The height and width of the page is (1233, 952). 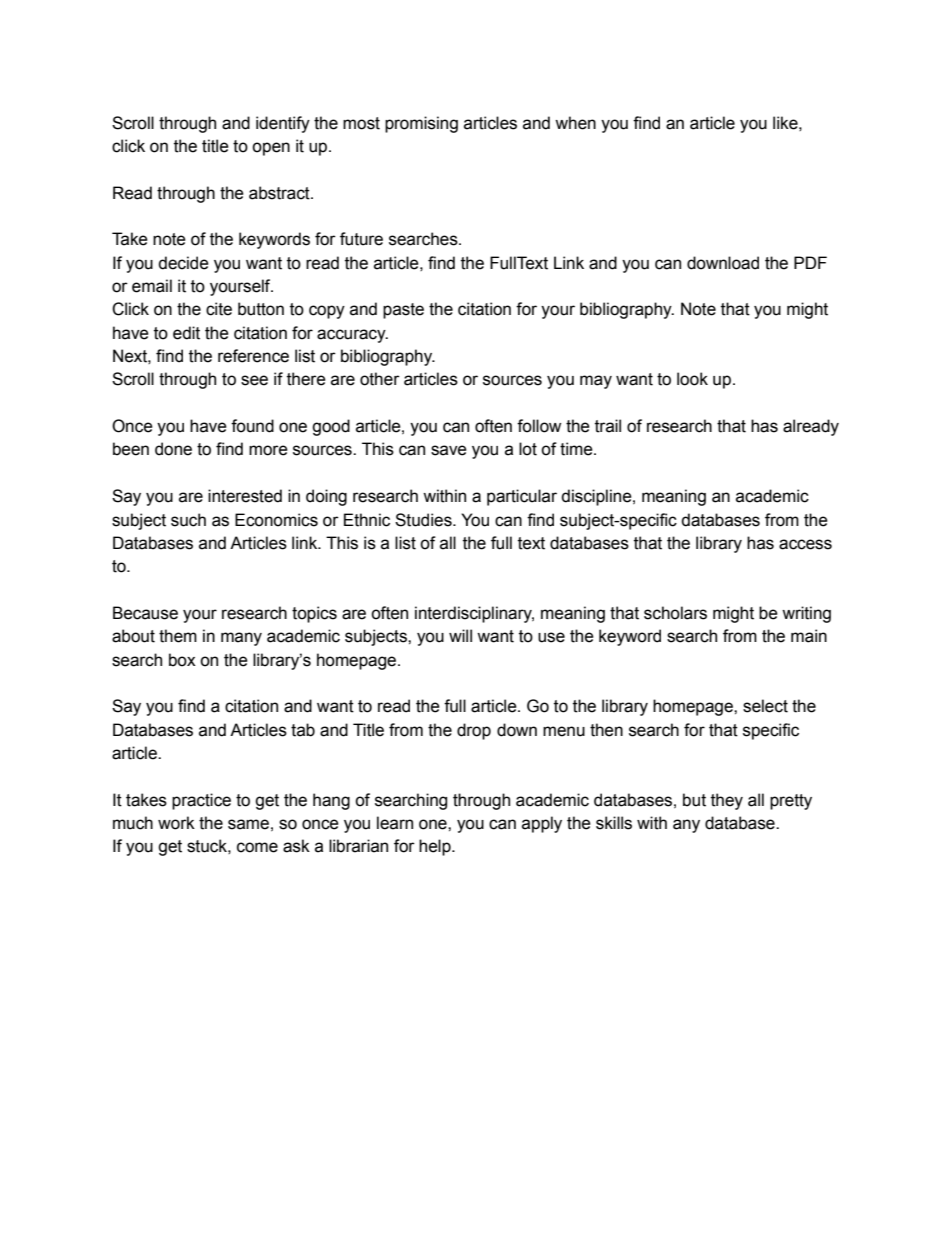 I want to click on cite, so click(x=219, y=309).
